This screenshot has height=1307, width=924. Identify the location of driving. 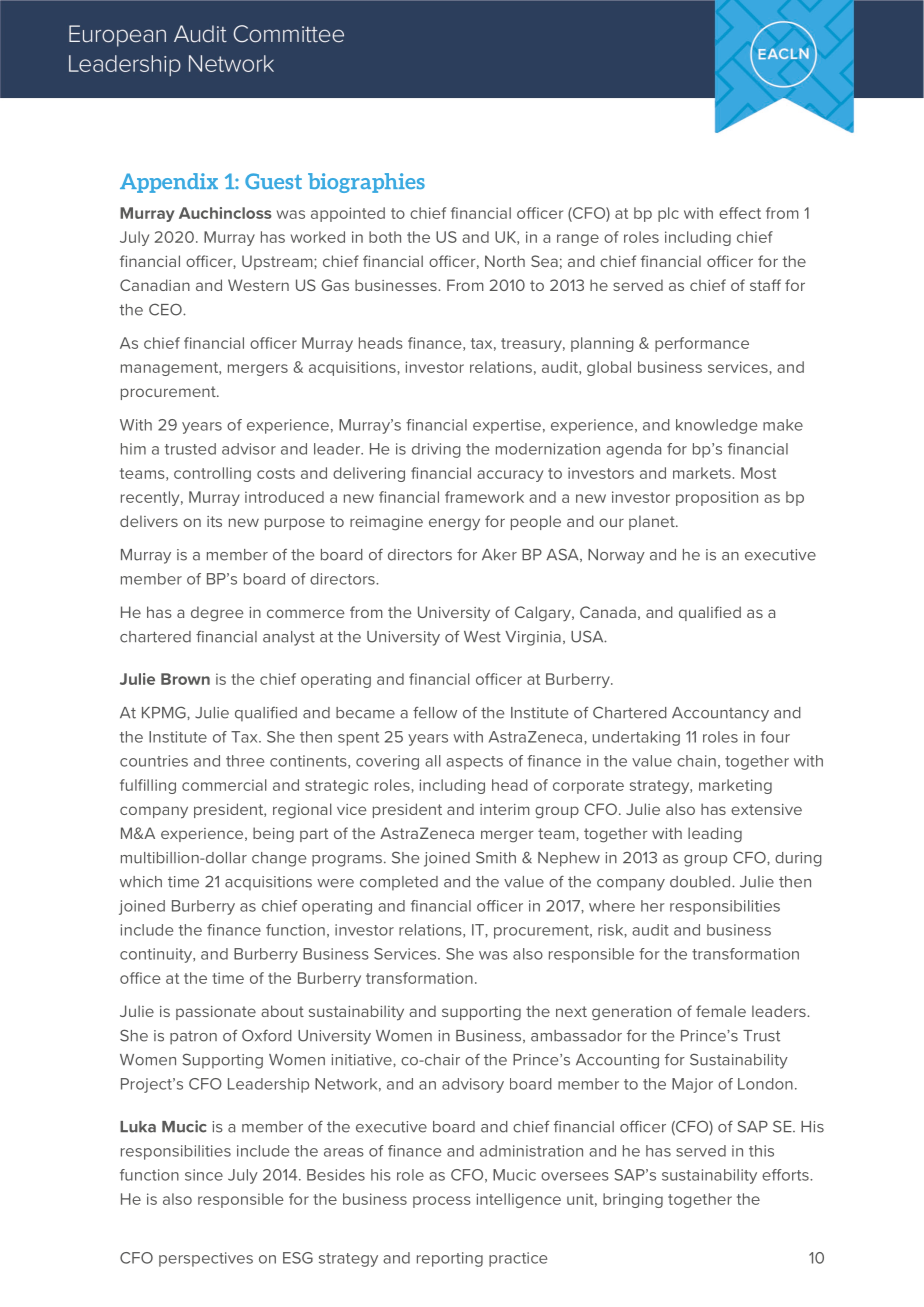
(436, 450).
